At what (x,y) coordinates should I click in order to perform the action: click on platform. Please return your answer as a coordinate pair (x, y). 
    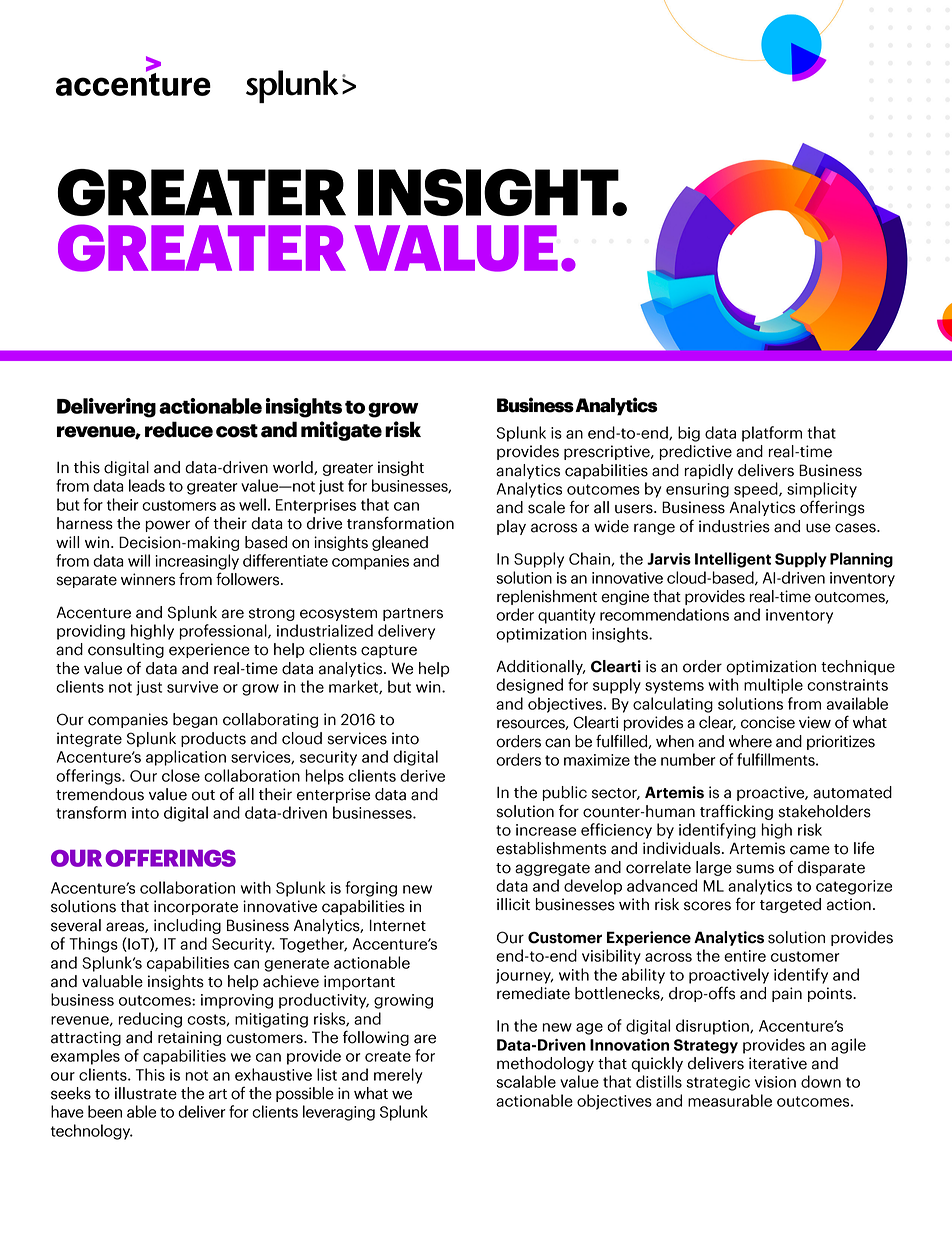
    Looking at the image, I should click on (772, 434).
